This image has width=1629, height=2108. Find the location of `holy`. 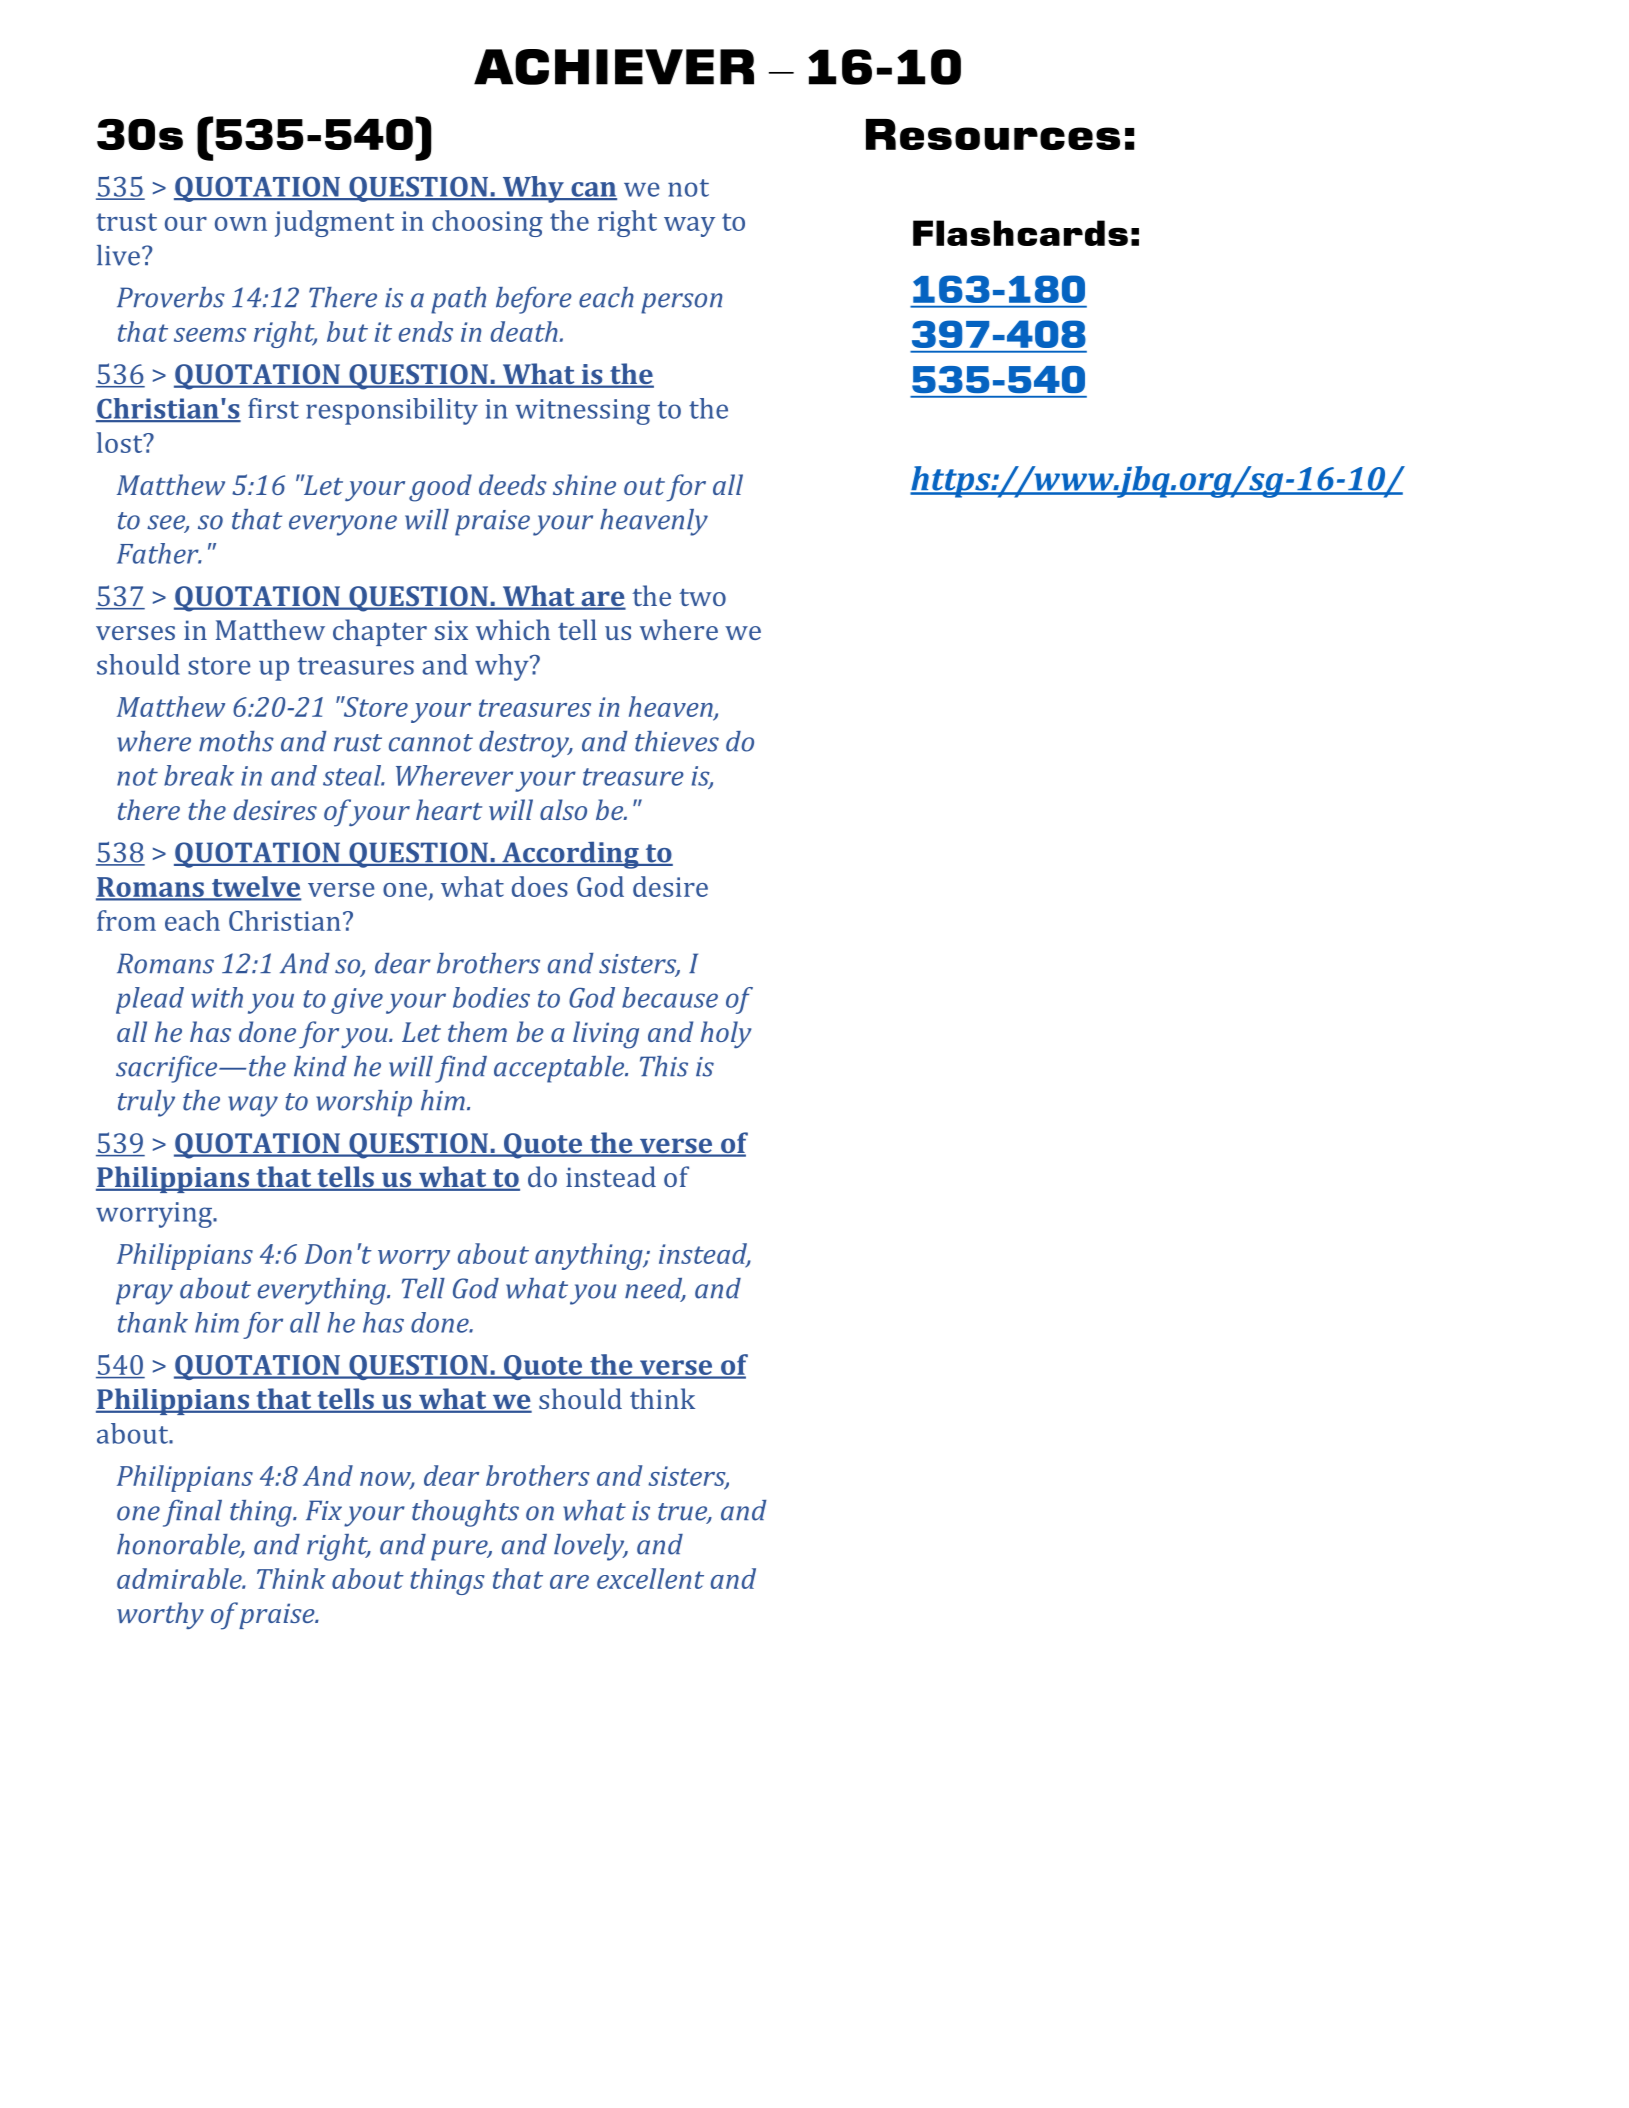

holy is located at coordinates (726, 1034).
